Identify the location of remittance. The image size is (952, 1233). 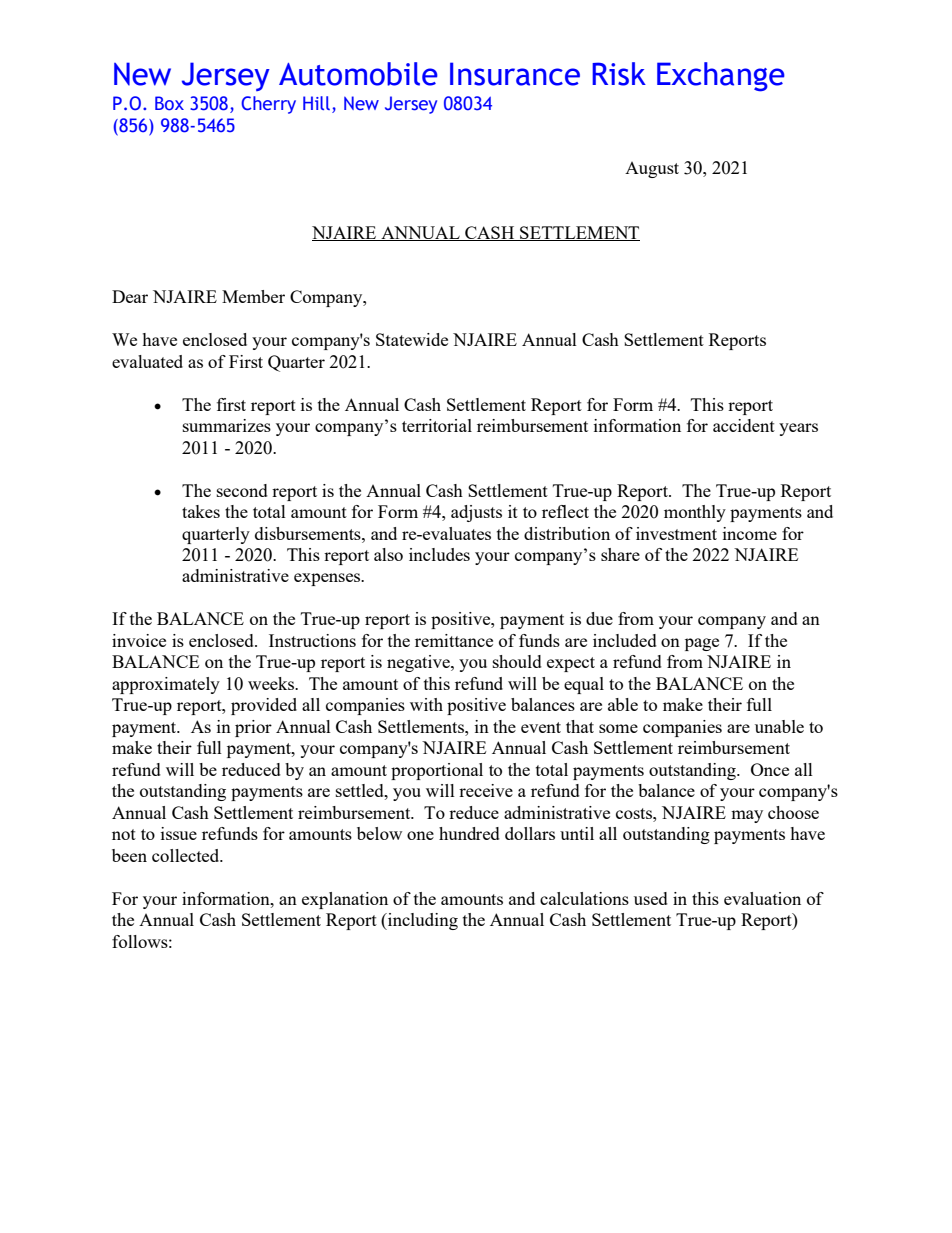
(454, 640).
